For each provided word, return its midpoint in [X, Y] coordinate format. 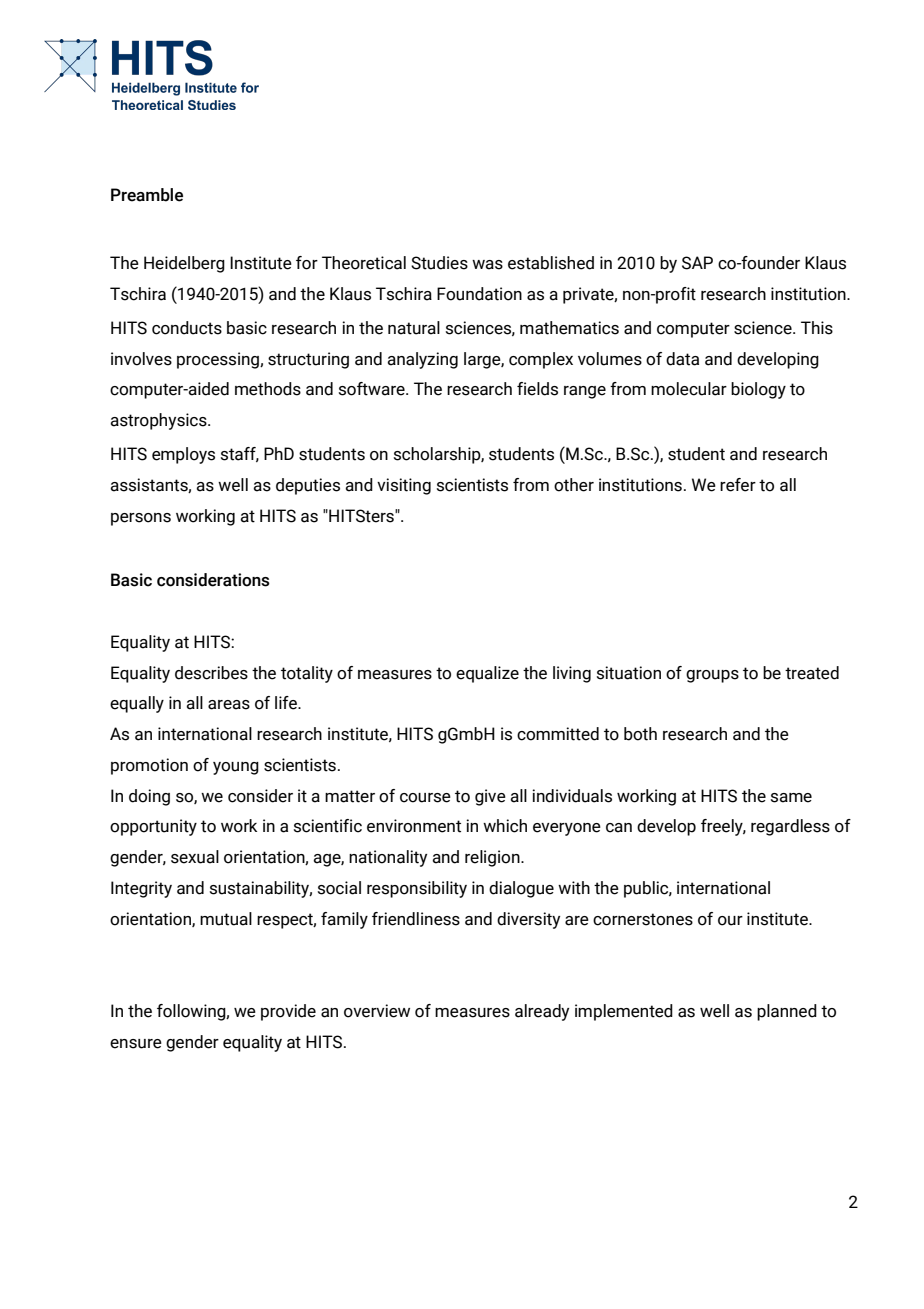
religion [493, 858]
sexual [195, 857]
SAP [697, 263]
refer [738, 485]
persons [141, 519]
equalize [487, 674]
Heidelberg [184, 264]
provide [288, 1012]
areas [229, 705]
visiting [404, 486]
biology [758, 390]
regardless [790, 827]
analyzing [422, 360]
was [487, 265]
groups [712, 676]
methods [268, 389]
